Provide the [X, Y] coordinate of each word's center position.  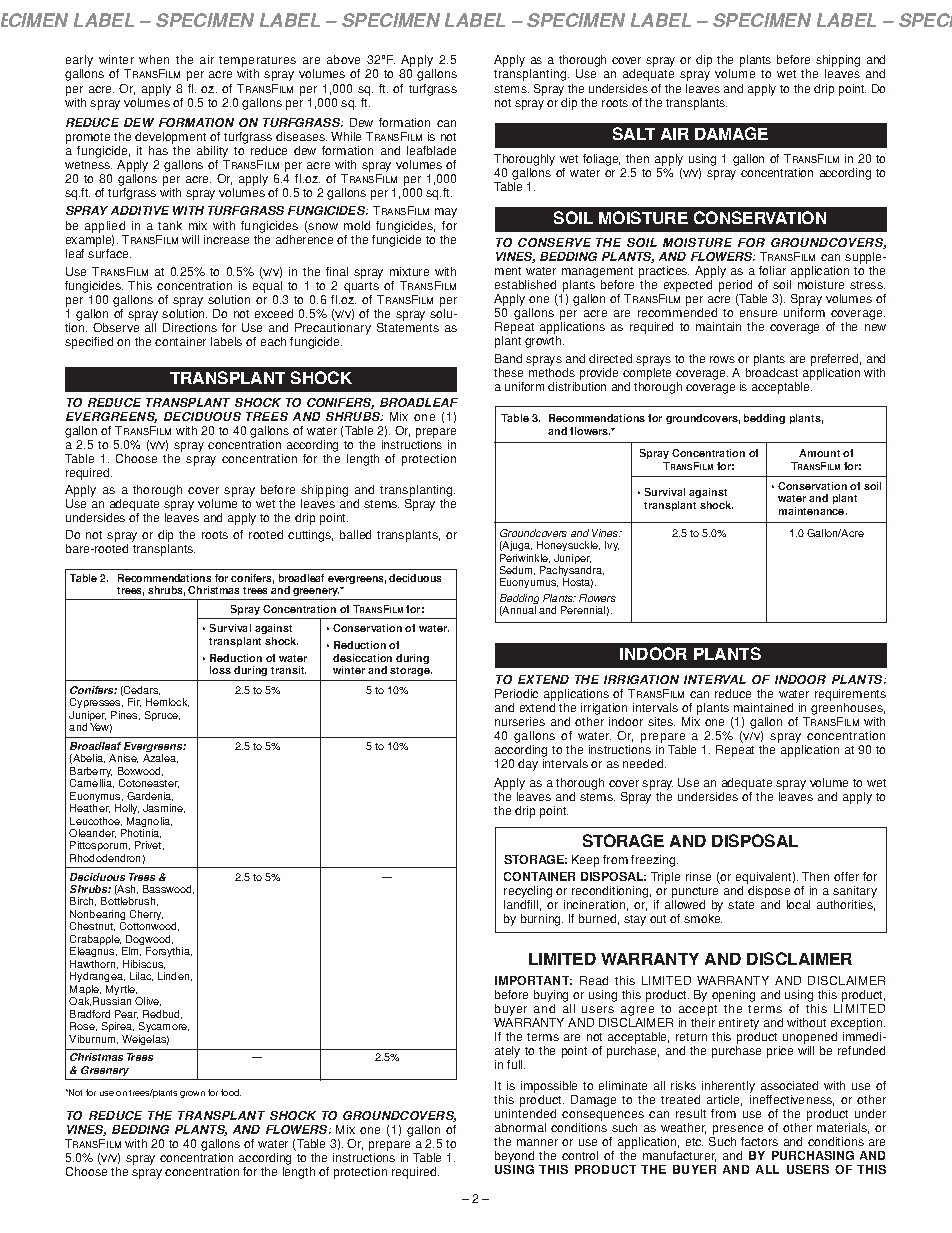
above [343, 59]
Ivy [612, 546]
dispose [769, 893]
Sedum [517, 570]
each [273, 341]
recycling [528, 893]
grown [192, 1094]
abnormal [520, 1127]
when [154, 59]
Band [508, 358]
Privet [149, 845]
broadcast [772, 372]
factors [759, 1141]
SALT [634, 133]
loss [220, 670]
